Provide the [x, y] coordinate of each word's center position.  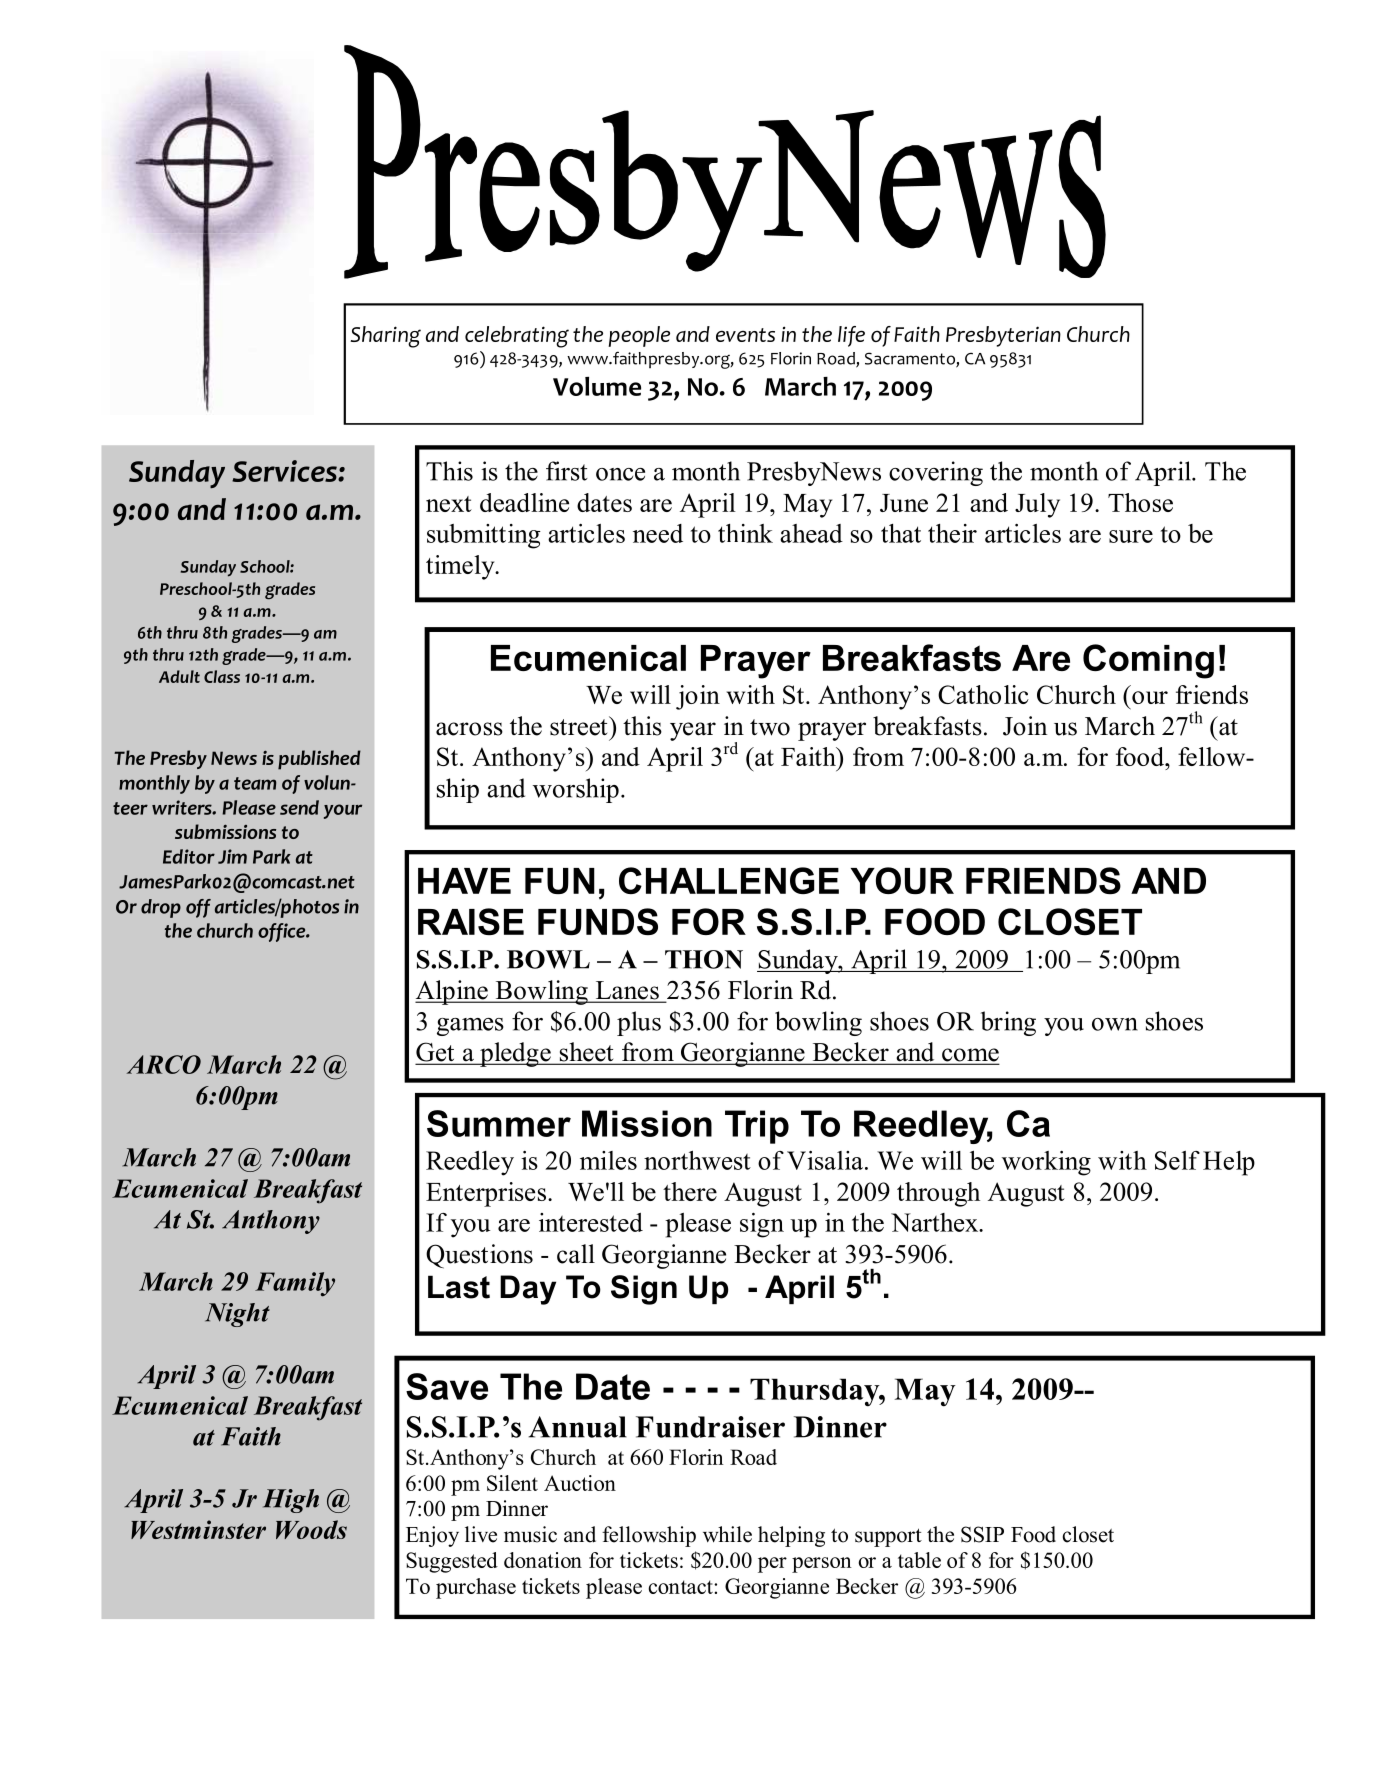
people [639, 336]
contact [681, 1587]
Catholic [983, 694]
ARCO [164, 1064]
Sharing [385, 337]
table [919, 1560]
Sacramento [911, 359]
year [693, 731]
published [319, 760]
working [1046, 1163]
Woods [311, 1529]
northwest [697, 1160]
